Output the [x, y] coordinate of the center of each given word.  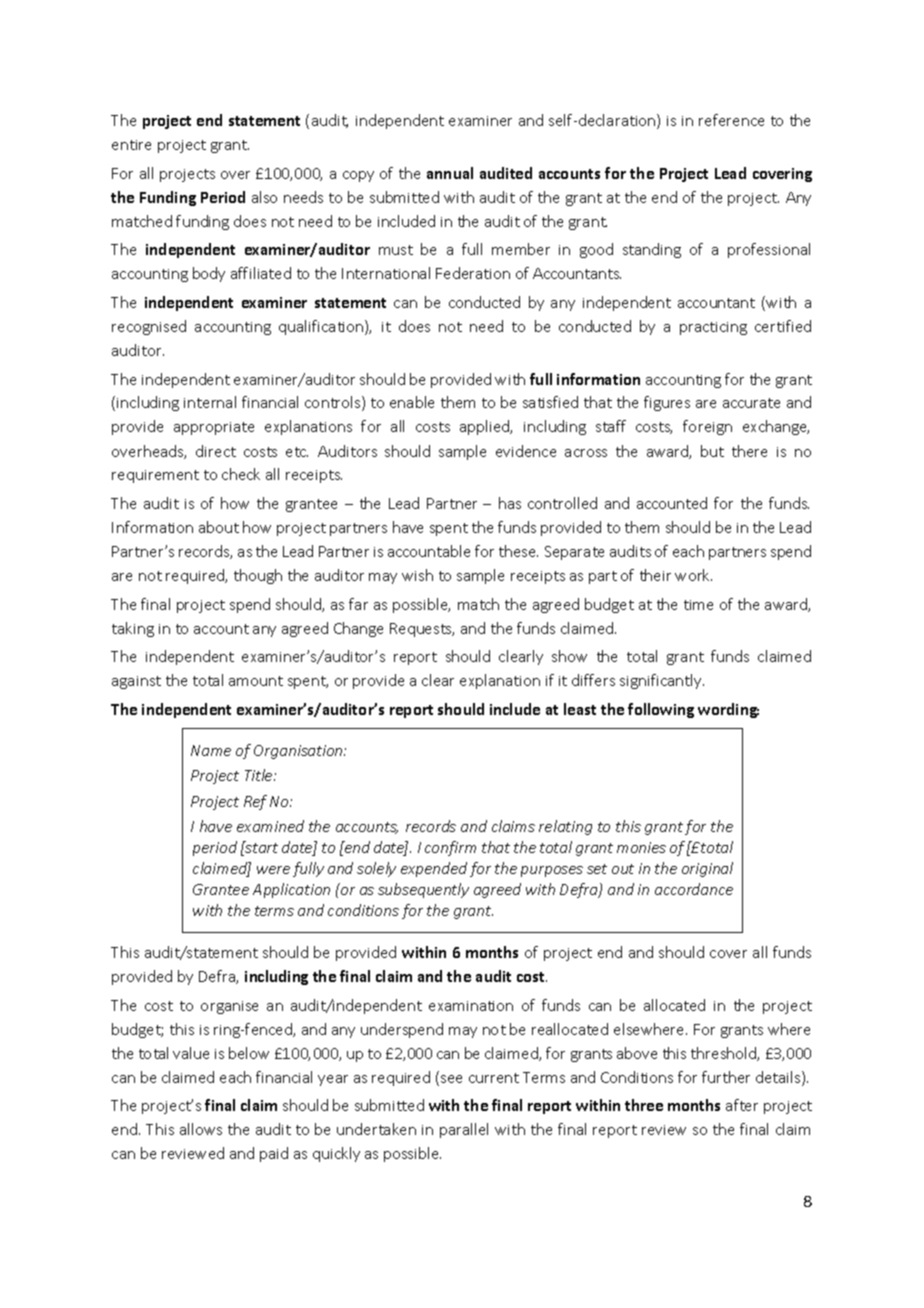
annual [450, 173]
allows [201, 1129]
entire [131, 145]
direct [216, 451]
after [742, 1105]
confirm [450, 848]
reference [731, 120]
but [712, 451]
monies [641, 847]
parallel [464, 1130]
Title [260, 775]
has [510, 503]
